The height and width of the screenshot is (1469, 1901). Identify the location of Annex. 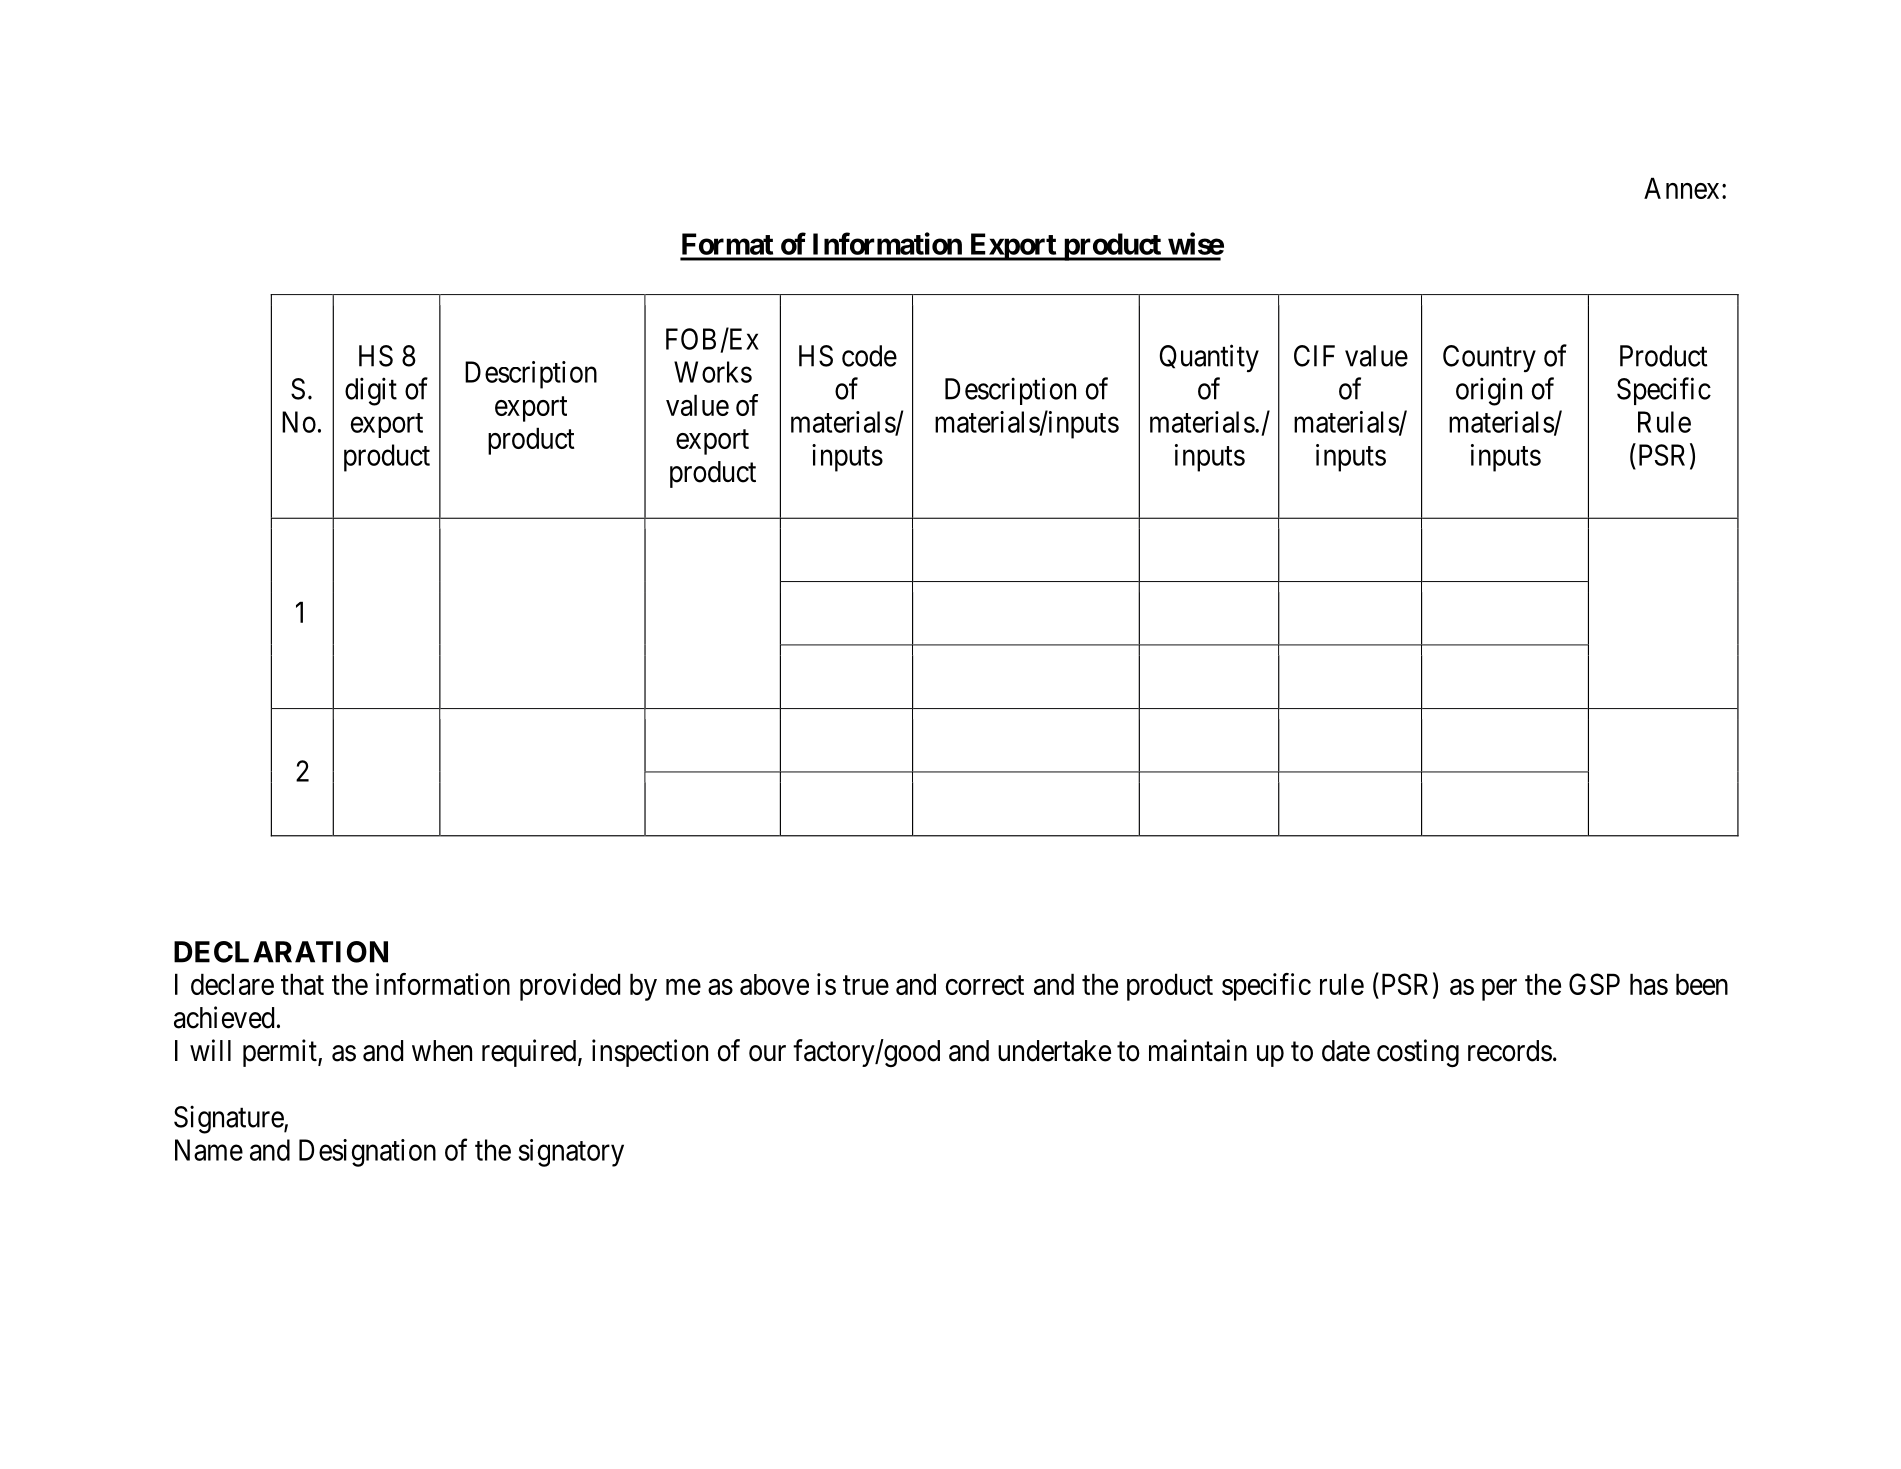
(1681, 188).
